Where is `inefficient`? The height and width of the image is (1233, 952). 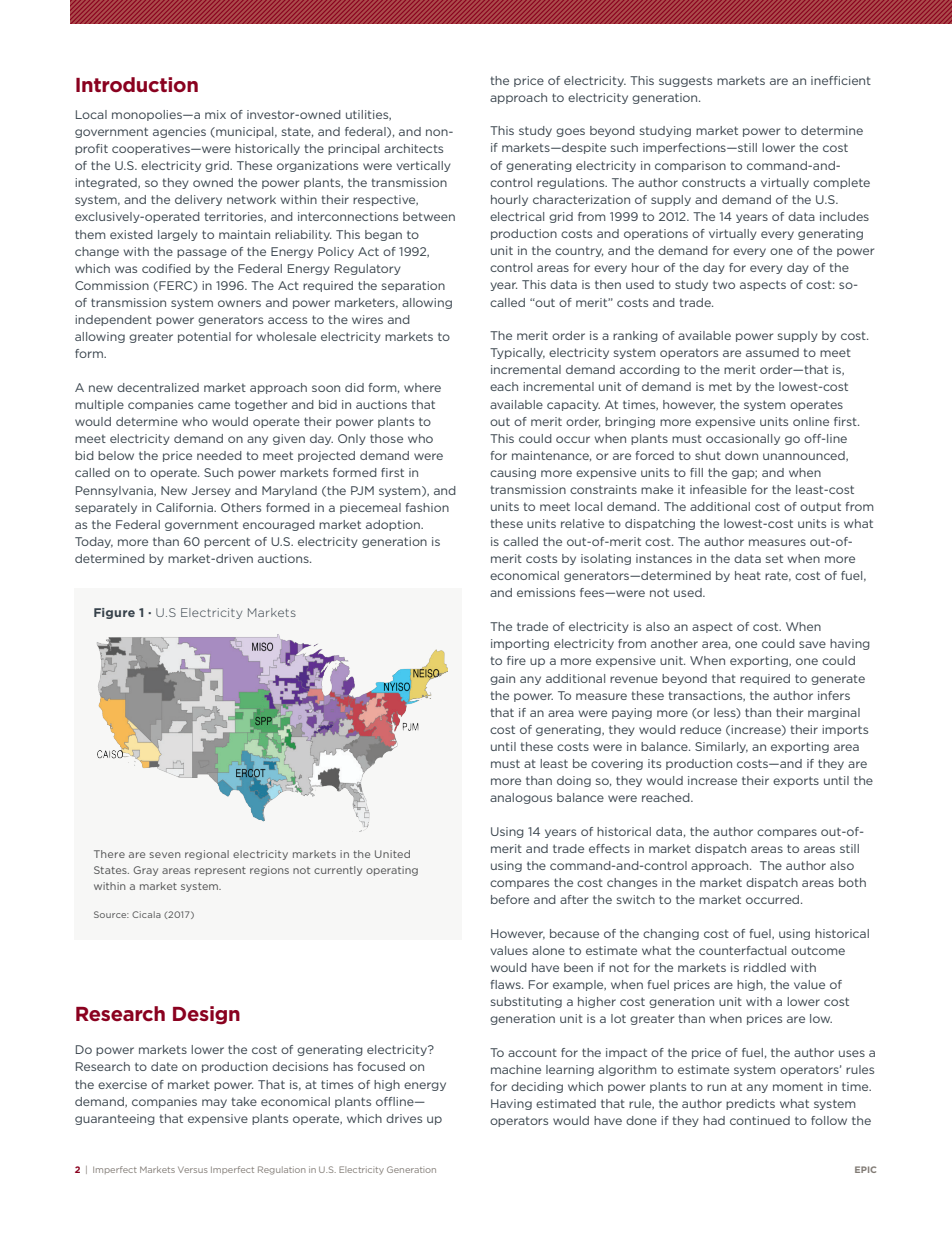 inefficient is located at coordinates (841, 80).
